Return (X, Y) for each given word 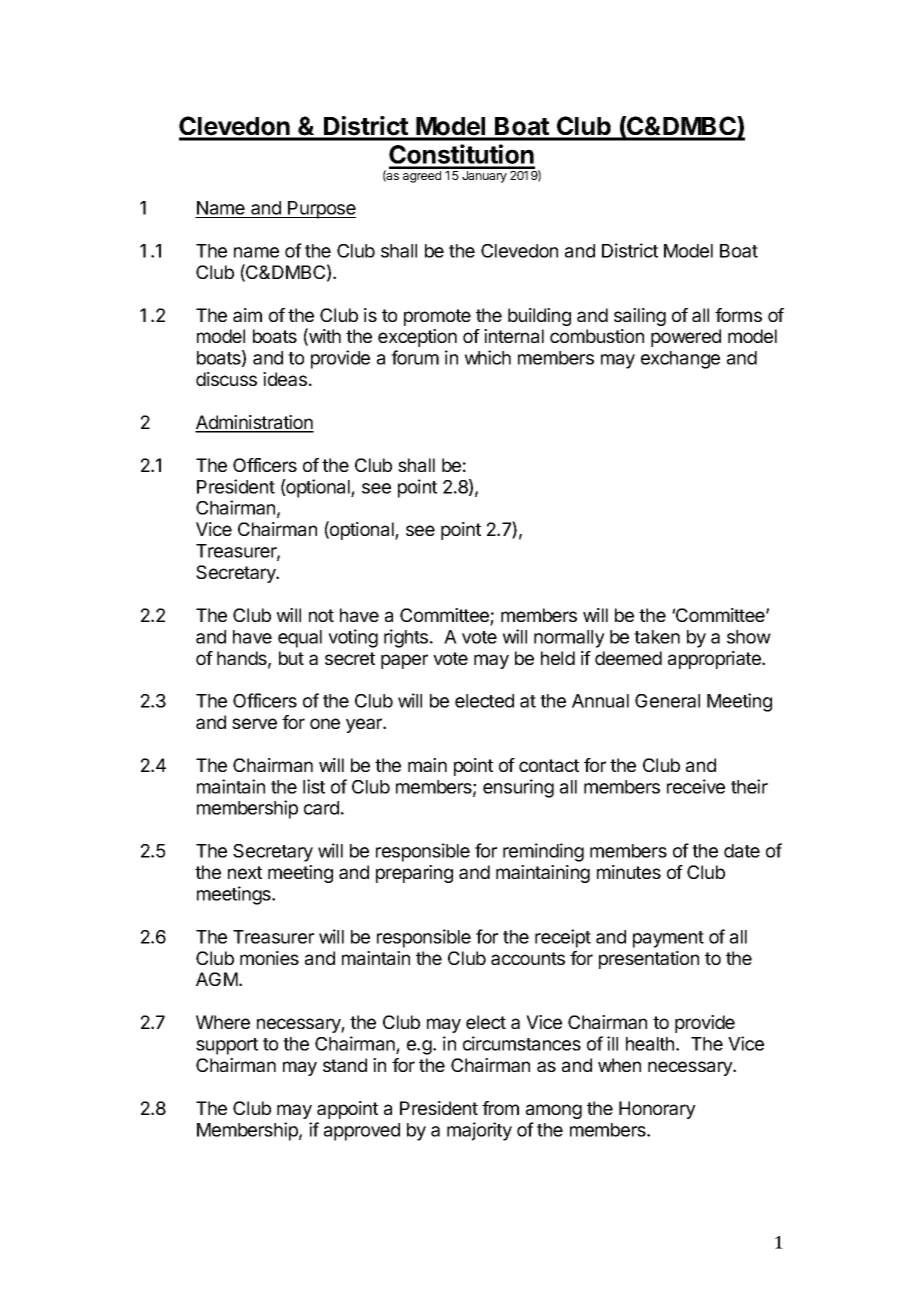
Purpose (321, 210)
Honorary (657, 1110)
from (500, 1108)
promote (437, 317)
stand (345, 1065)
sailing (640, 317)
